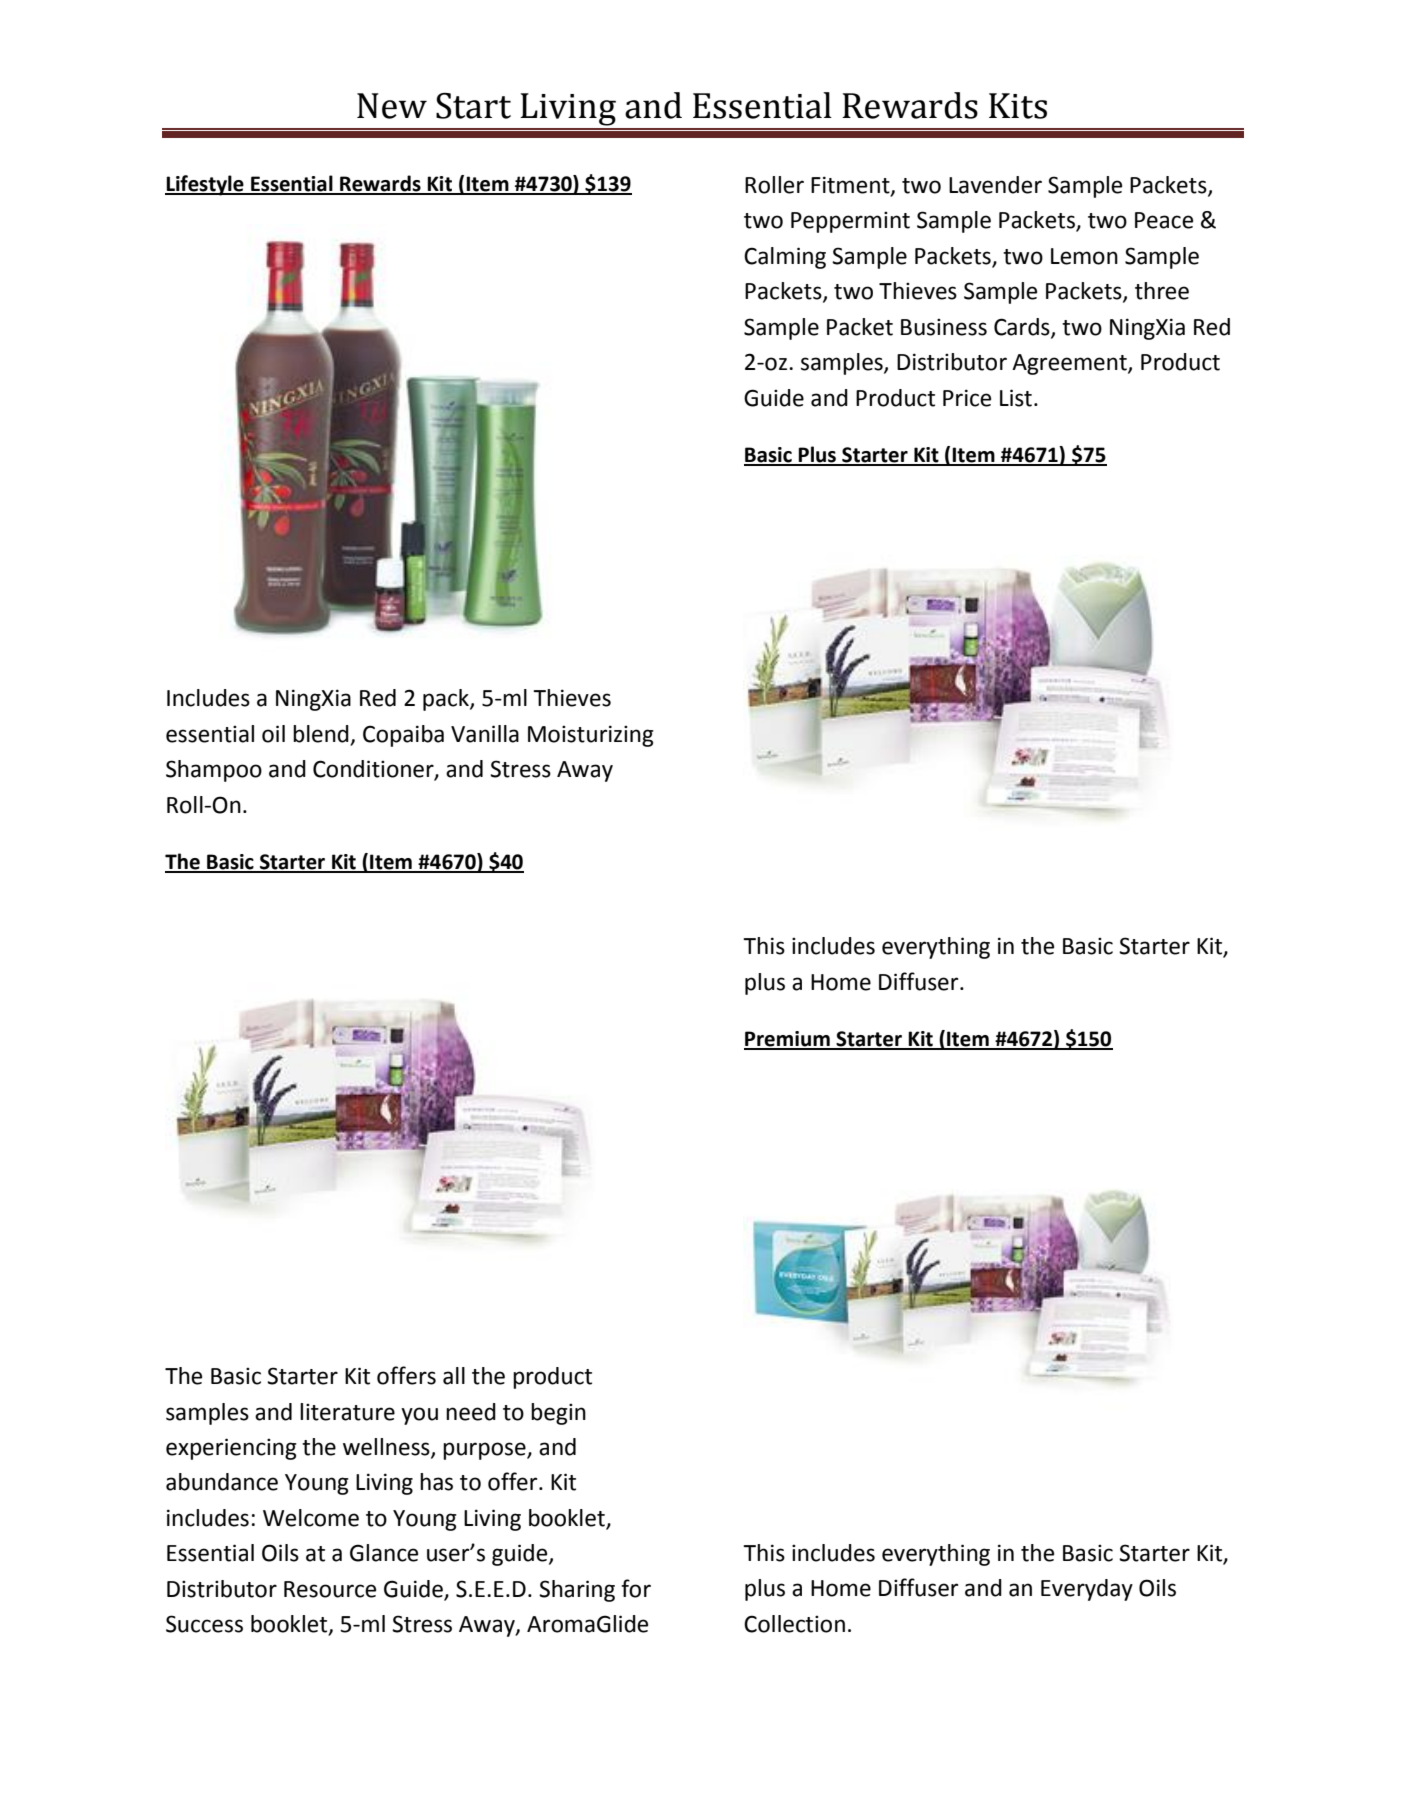 This screenshot has width=1405, height=1818. What do you see at coordinates (591, 736) in the screenshot?
I see `Moisturizing` at bounding box center [591, 736].
